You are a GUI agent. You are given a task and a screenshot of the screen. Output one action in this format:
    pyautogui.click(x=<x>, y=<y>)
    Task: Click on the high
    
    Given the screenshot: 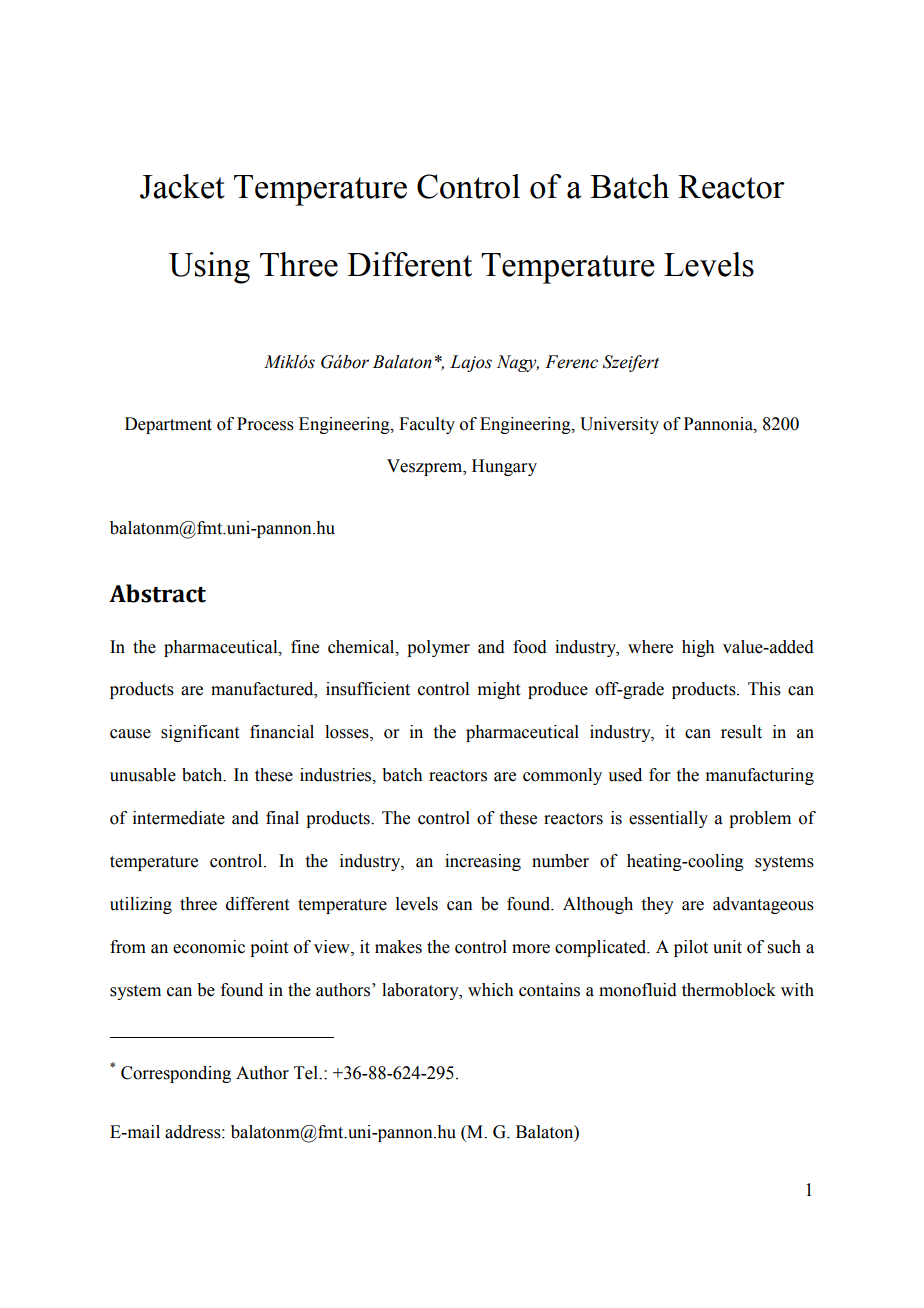 What is the action you would take?
    pyautogui.click(x=698, y=648)
